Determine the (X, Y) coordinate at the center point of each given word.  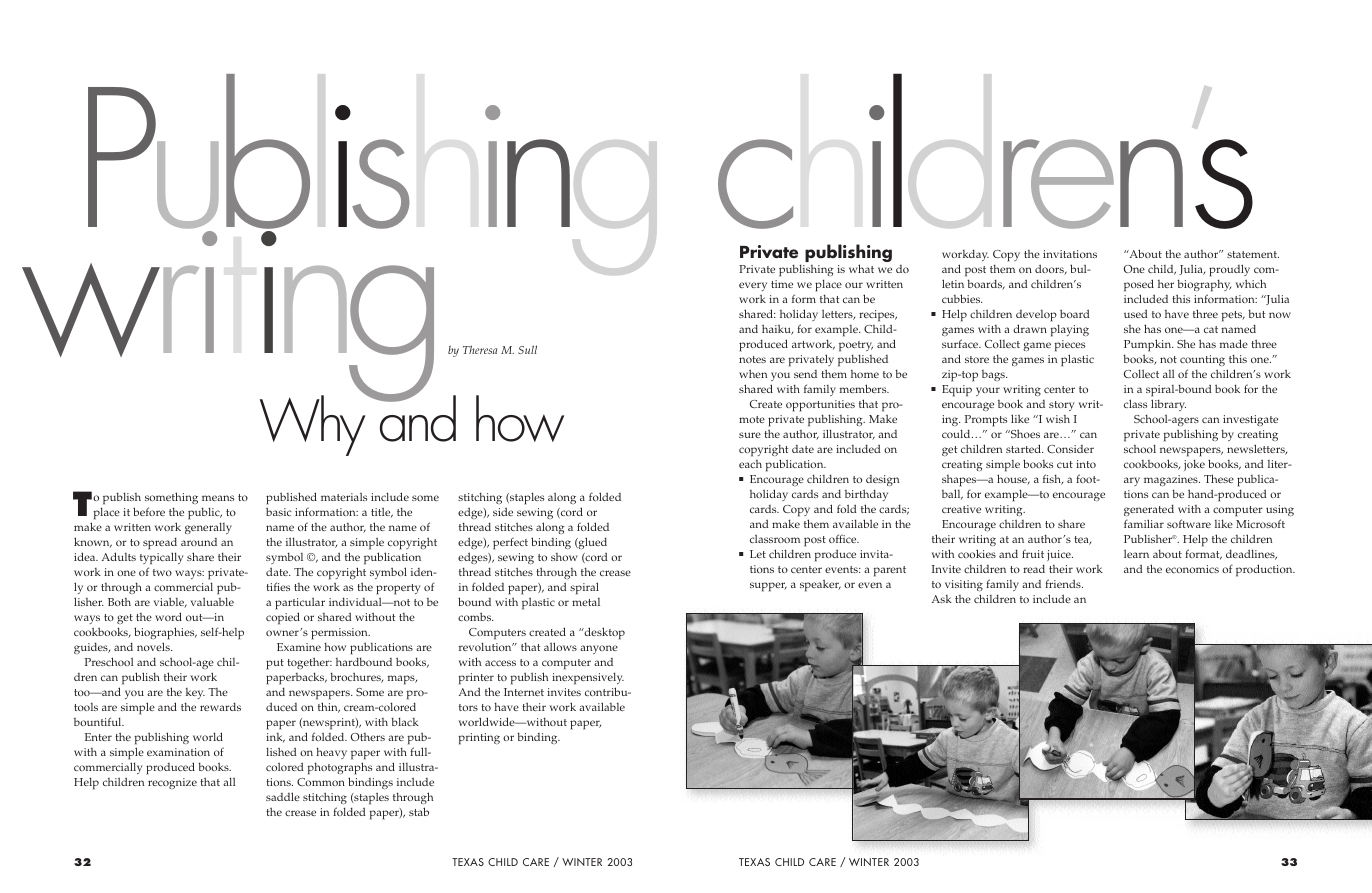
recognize (172, 783)
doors (1050, 269)
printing (479, 739)
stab (419, 811)
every (753, 286)
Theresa (480, 349)
